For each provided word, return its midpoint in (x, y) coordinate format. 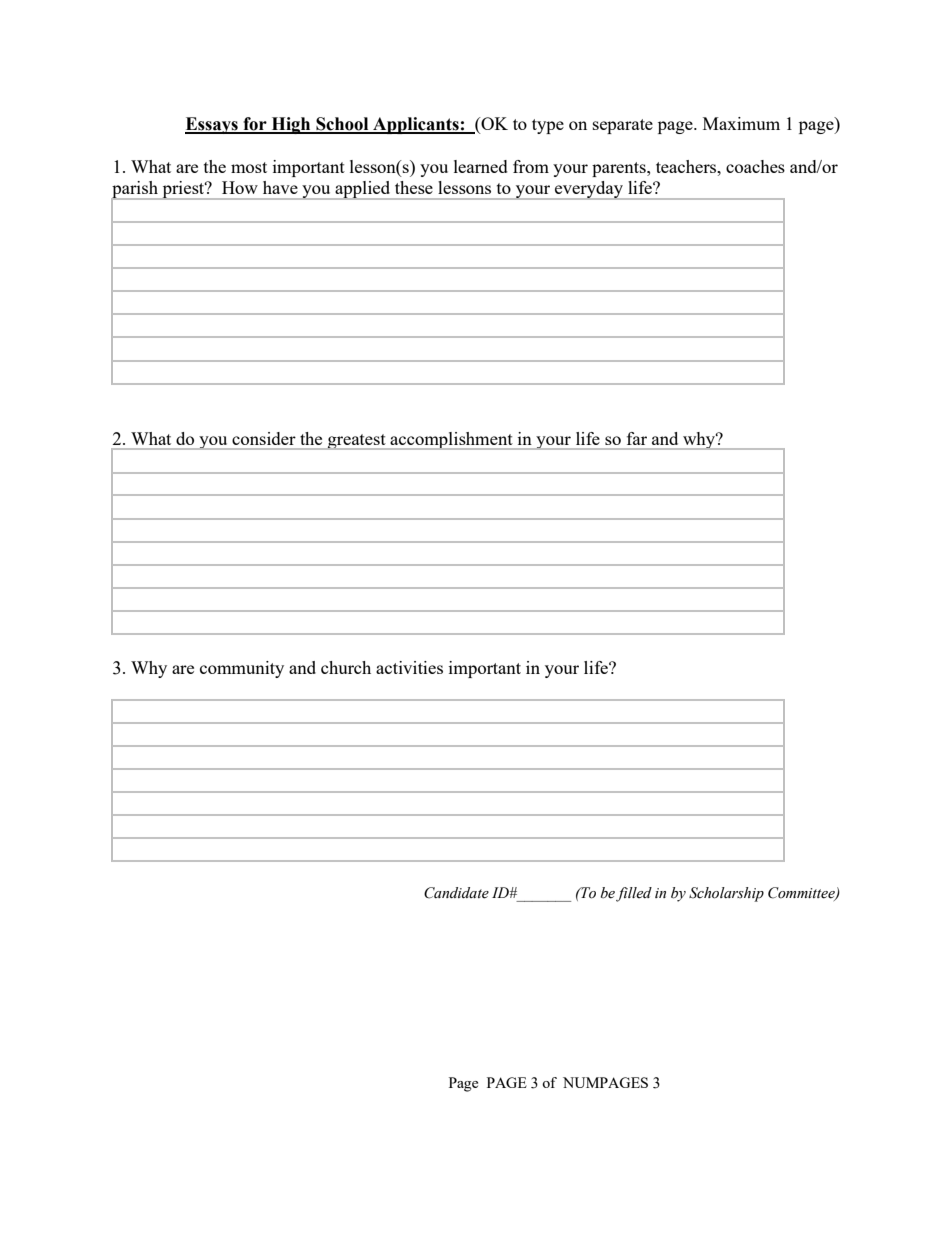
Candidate (456, 893)
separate (623, 126)
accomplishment (451, 441)
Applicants (416, 125)
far (637, 438)
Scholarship (726, 894)
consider (264, 438)
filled (634, 894)
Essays (212, 125)
